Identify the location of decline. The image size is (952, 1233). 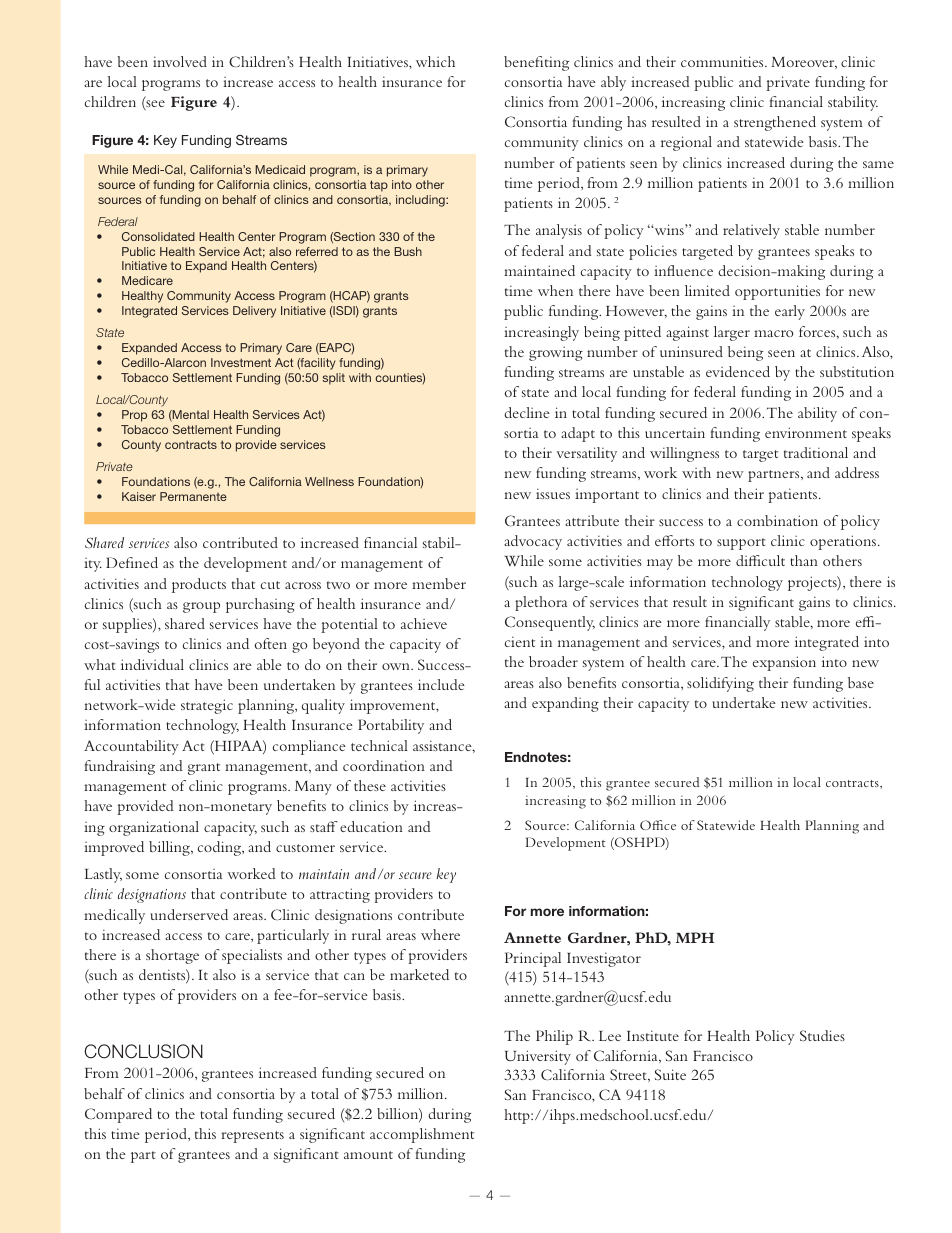
(527, 412).
